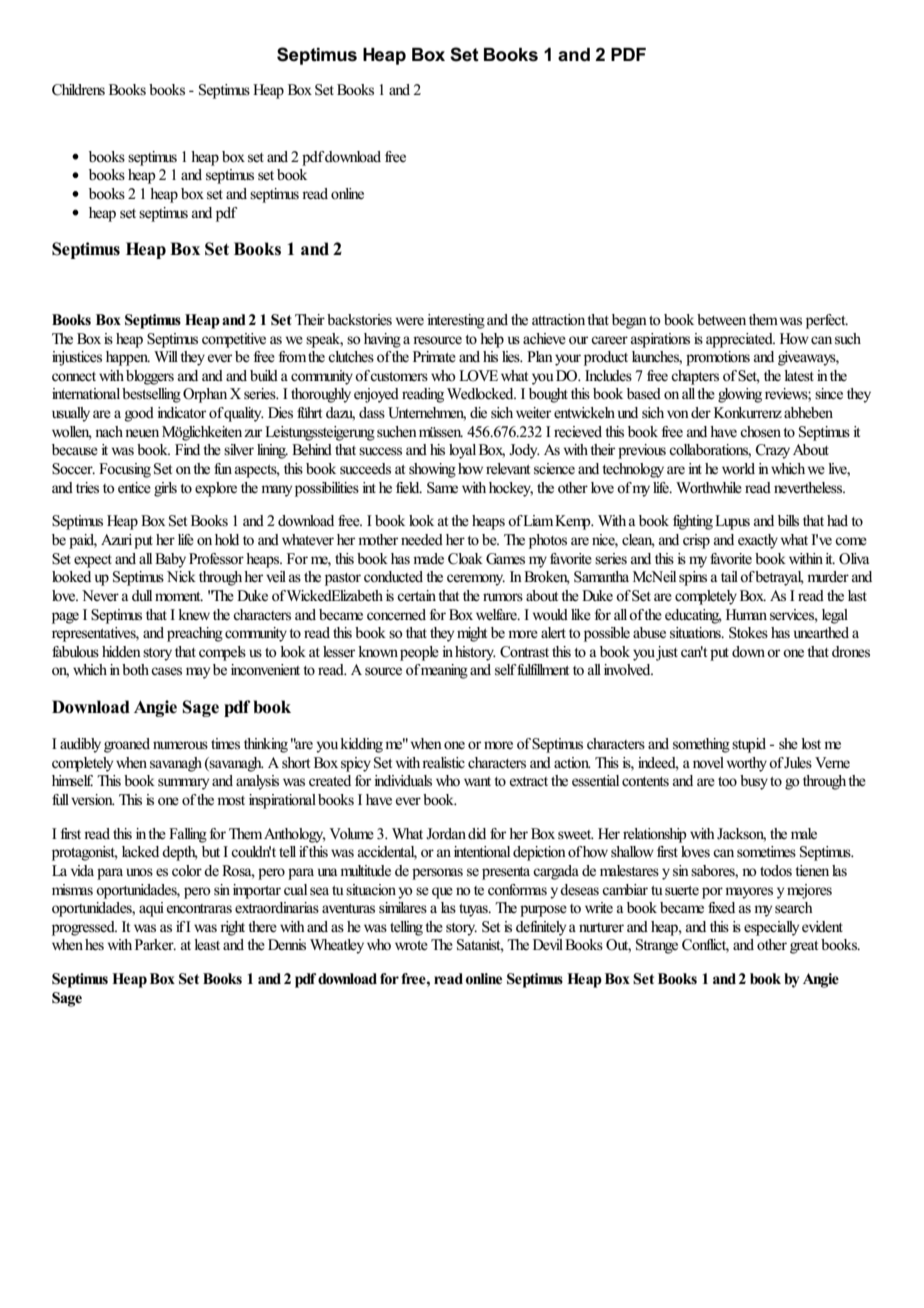  Describe the element at coordinates (121, 652) in the screenshot. I see `hidden` at that location.
